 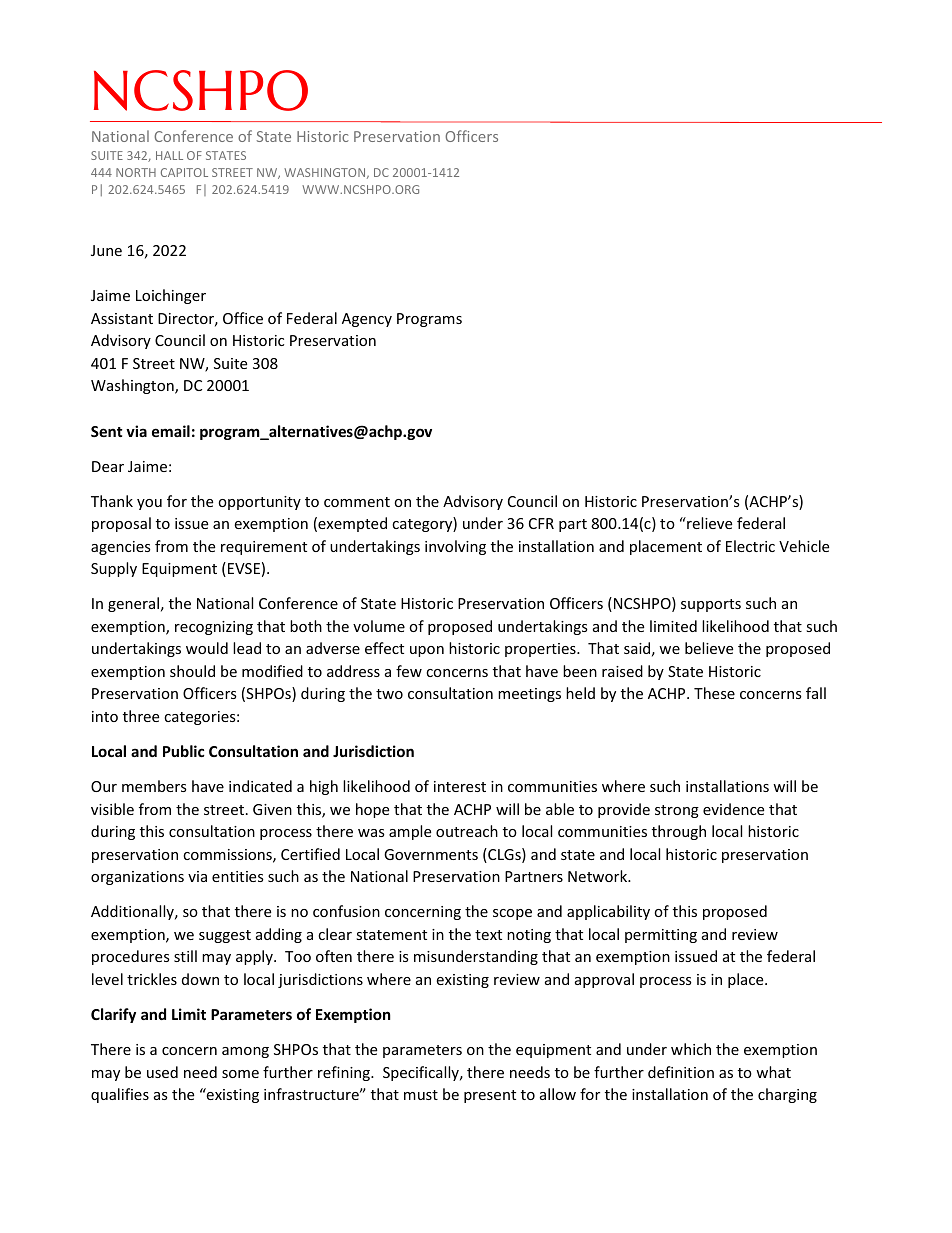 What do you see at coordinates (708, 523) in the document?
I see `relieve` at bounding box center [708, 523].
